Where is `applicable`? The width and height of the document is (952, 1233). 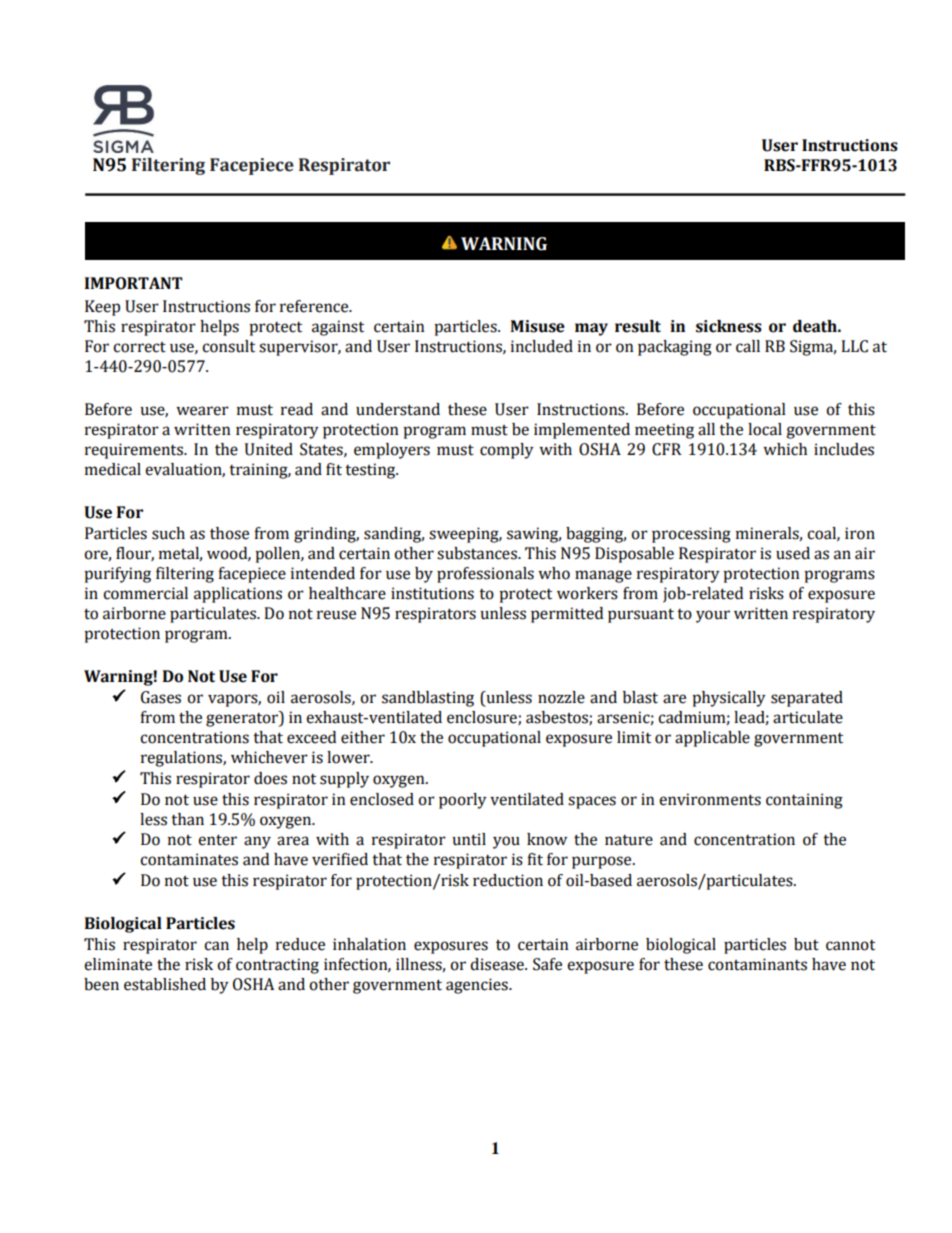 applicable is located at coordinates (712, 739).
